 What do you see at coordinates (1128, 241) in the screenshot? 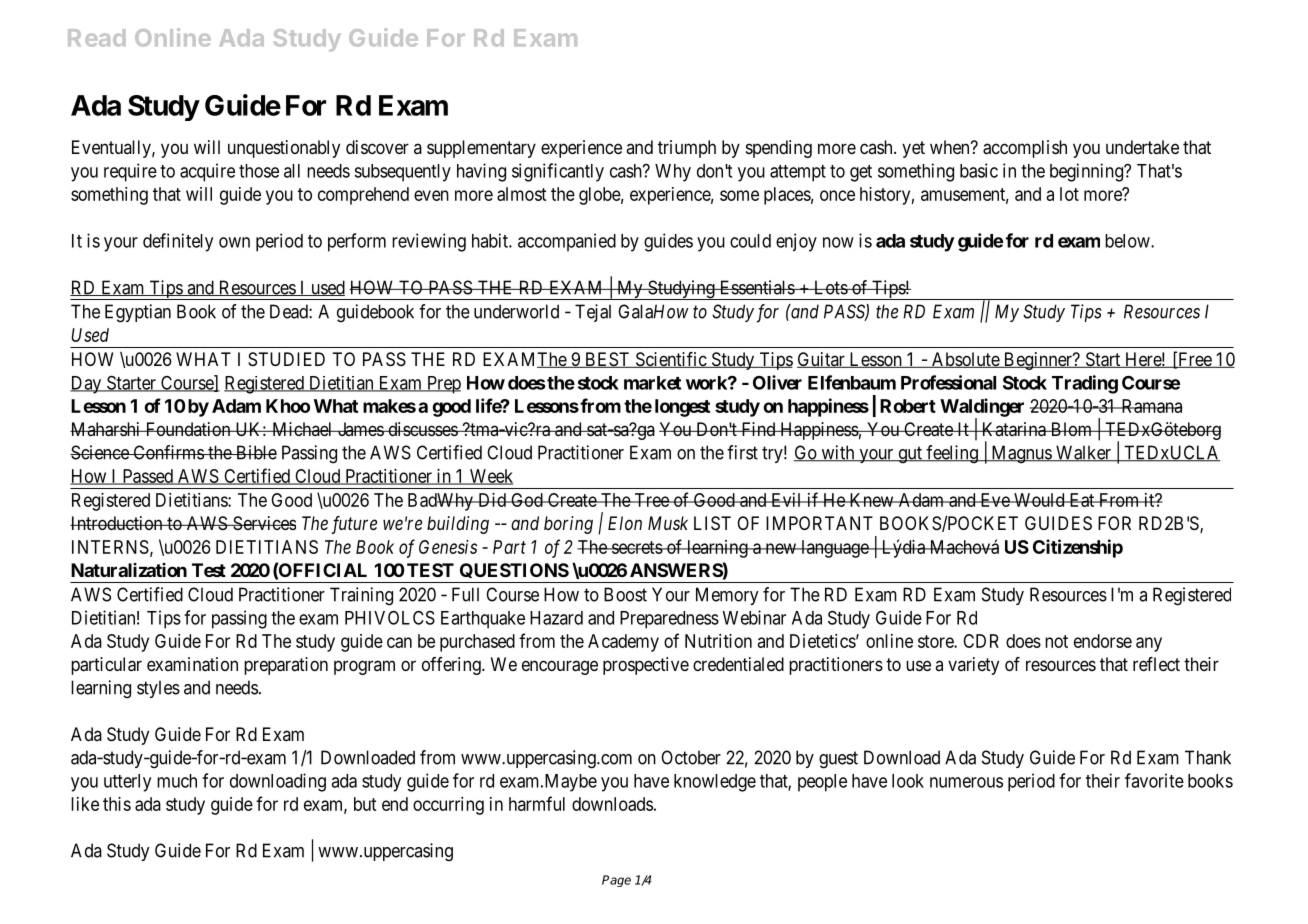
I see `below` at bounding box center [1128, 241].
